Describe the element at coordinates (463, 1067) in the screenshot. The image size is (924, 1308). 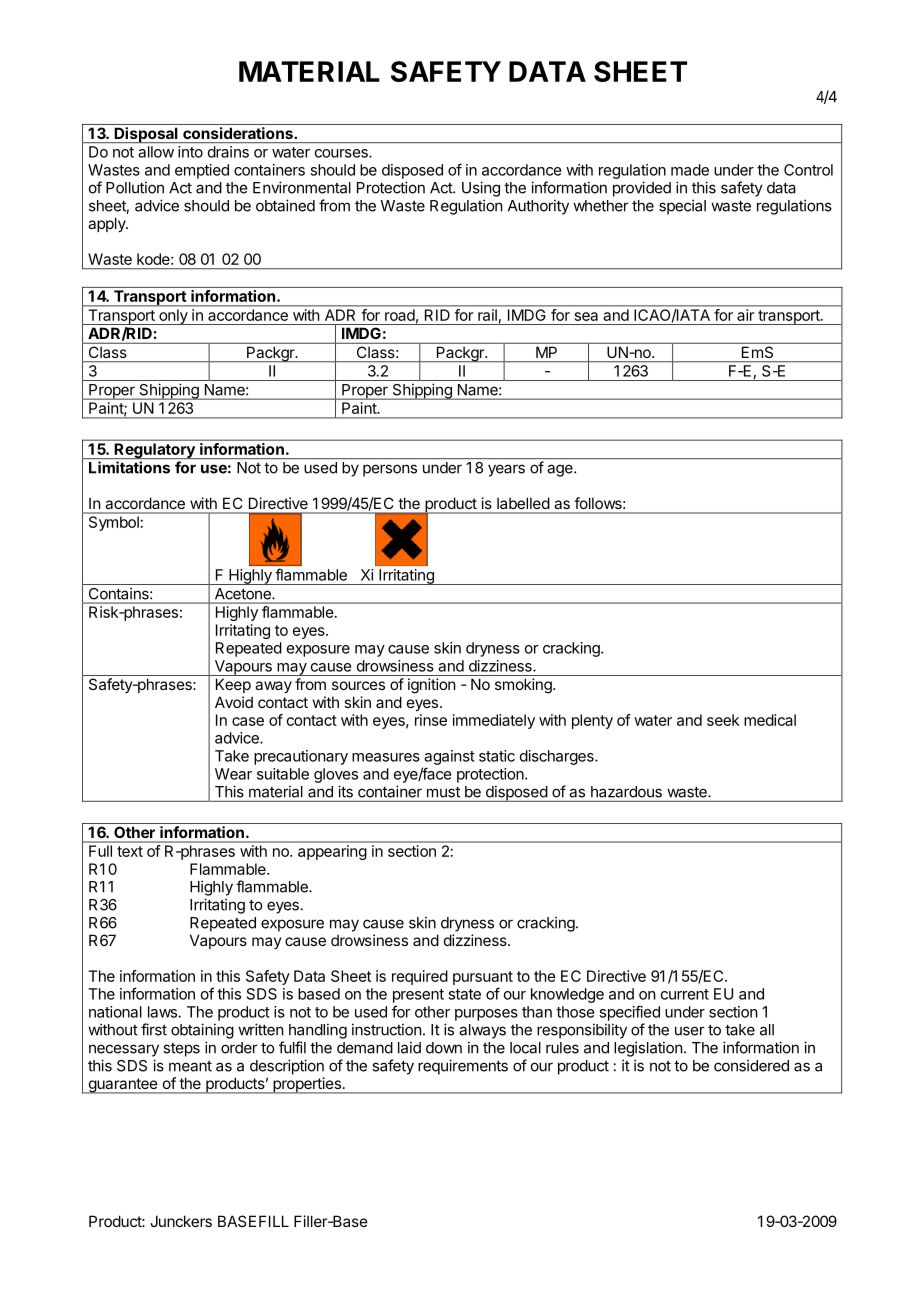
I see `requirements` at that location.
